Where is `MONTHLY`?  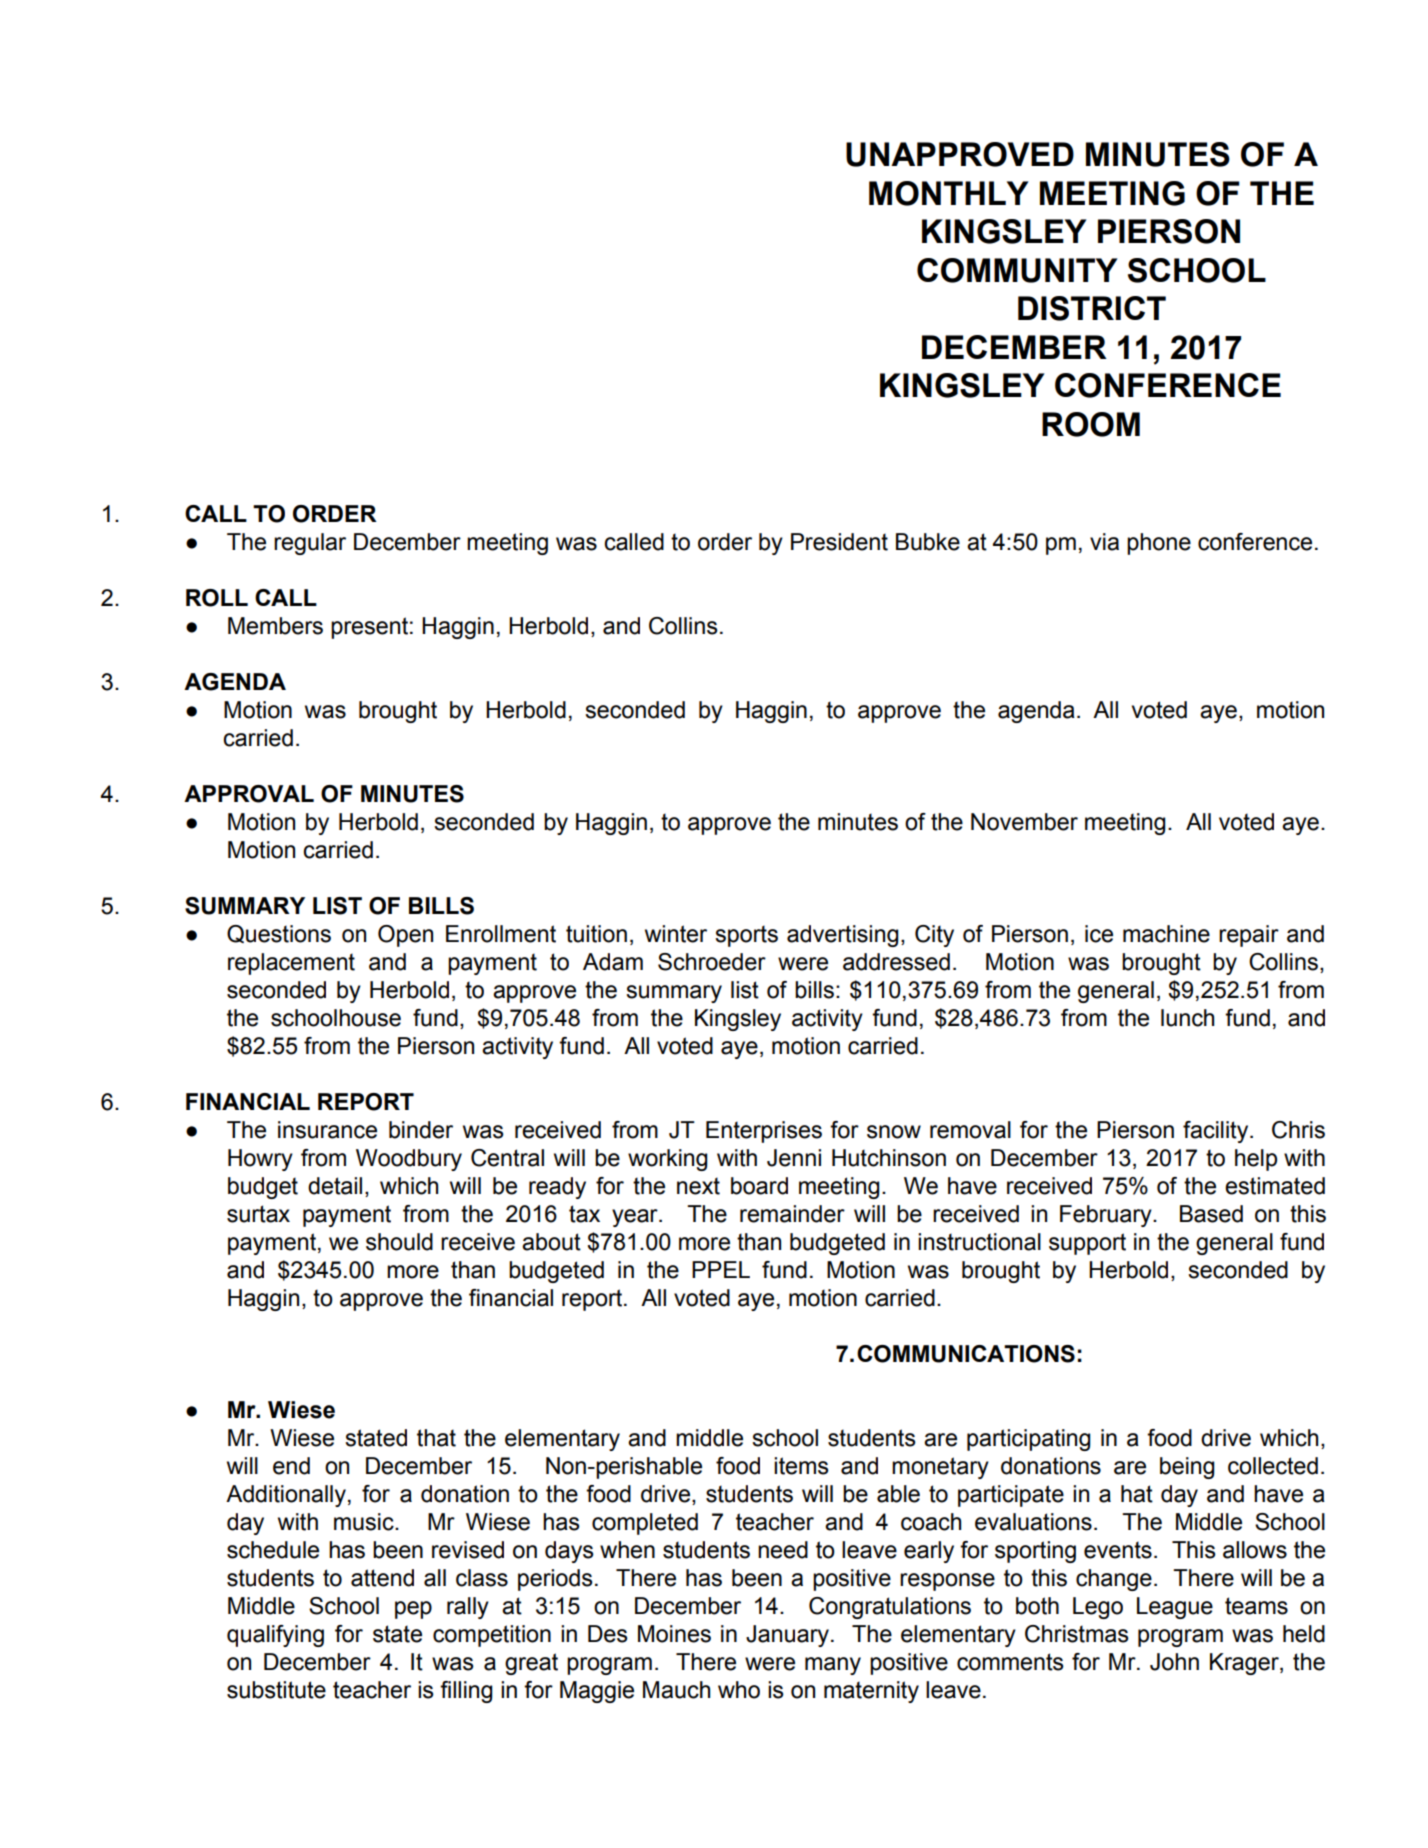 MONTHLY is located at coordinates (949, 193).
